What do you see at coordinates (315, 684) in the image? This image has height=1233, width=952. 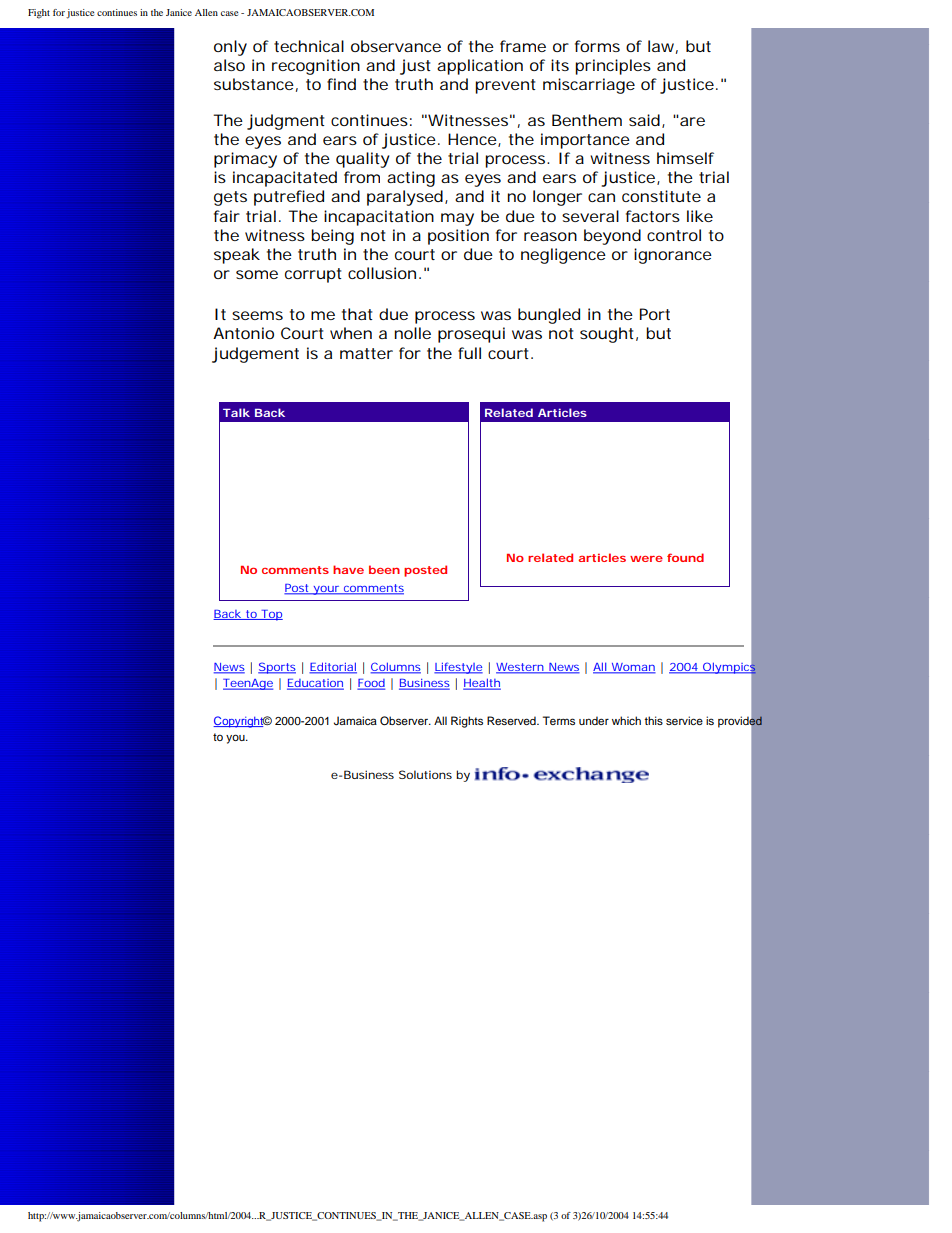 I see `Education` at bounding box center [315, 684].
